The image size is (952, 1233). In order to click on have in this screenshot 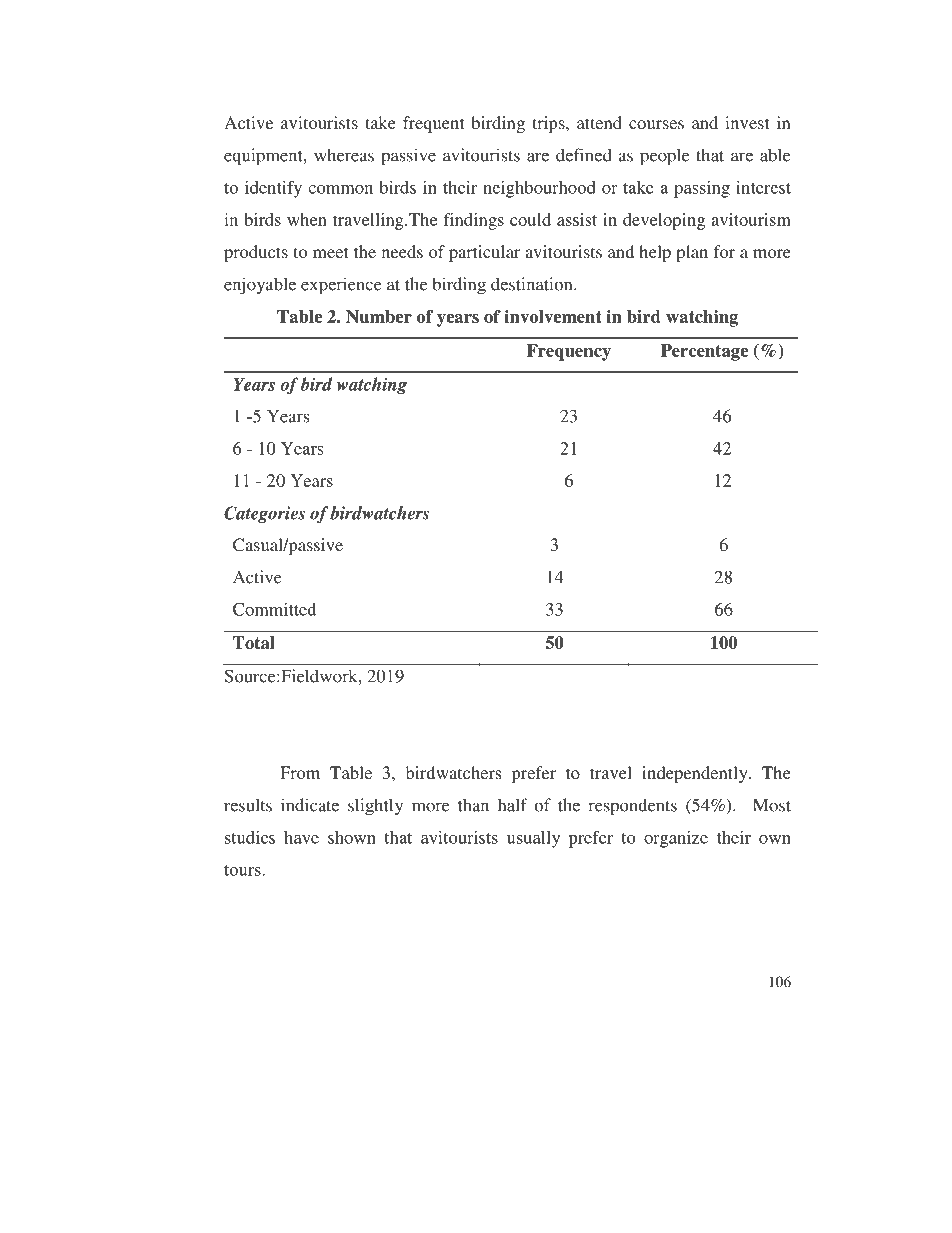, I will do `click(301, 837)`.
